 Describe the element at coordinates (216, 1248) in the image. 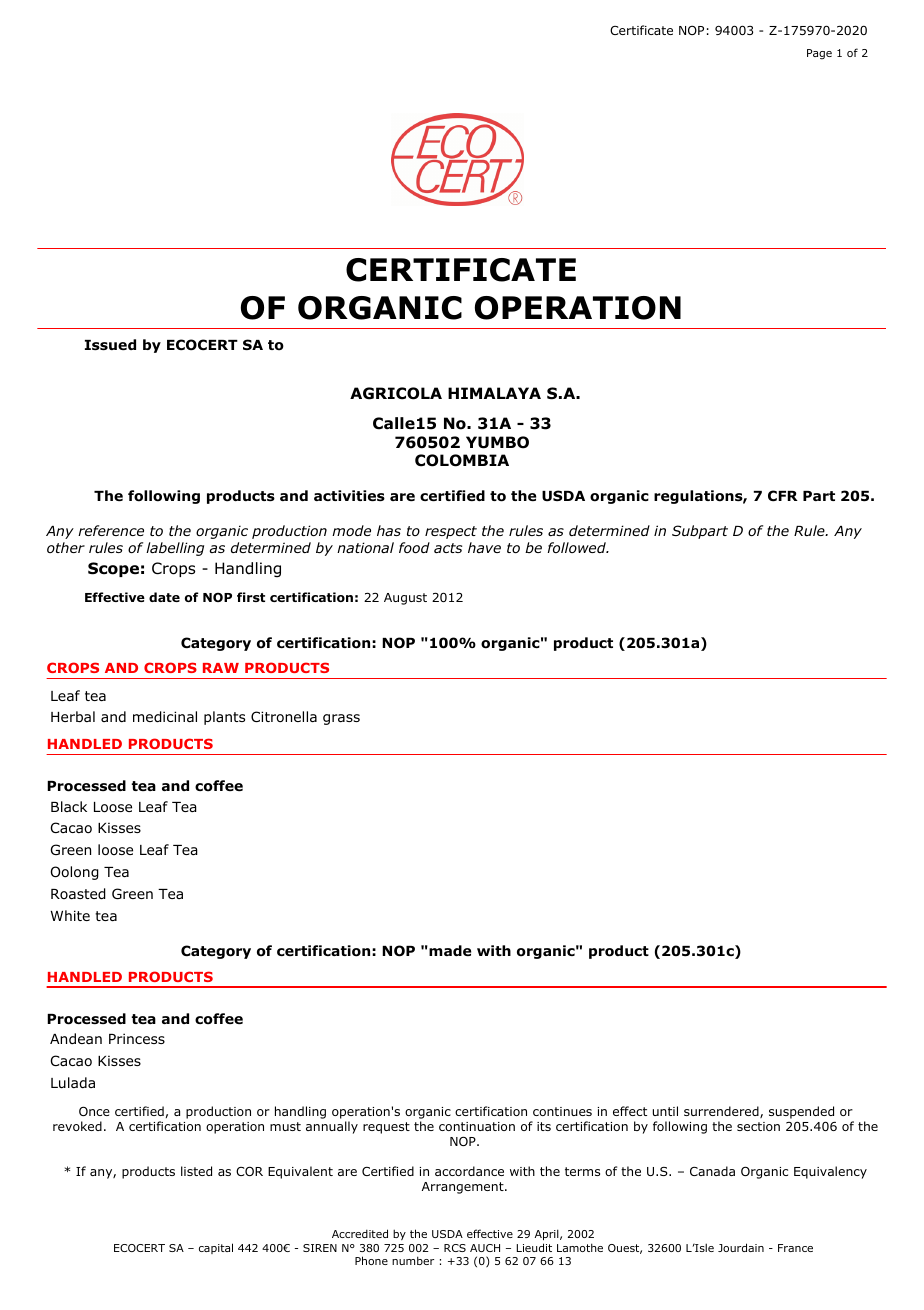

I see `capital` at that location.
